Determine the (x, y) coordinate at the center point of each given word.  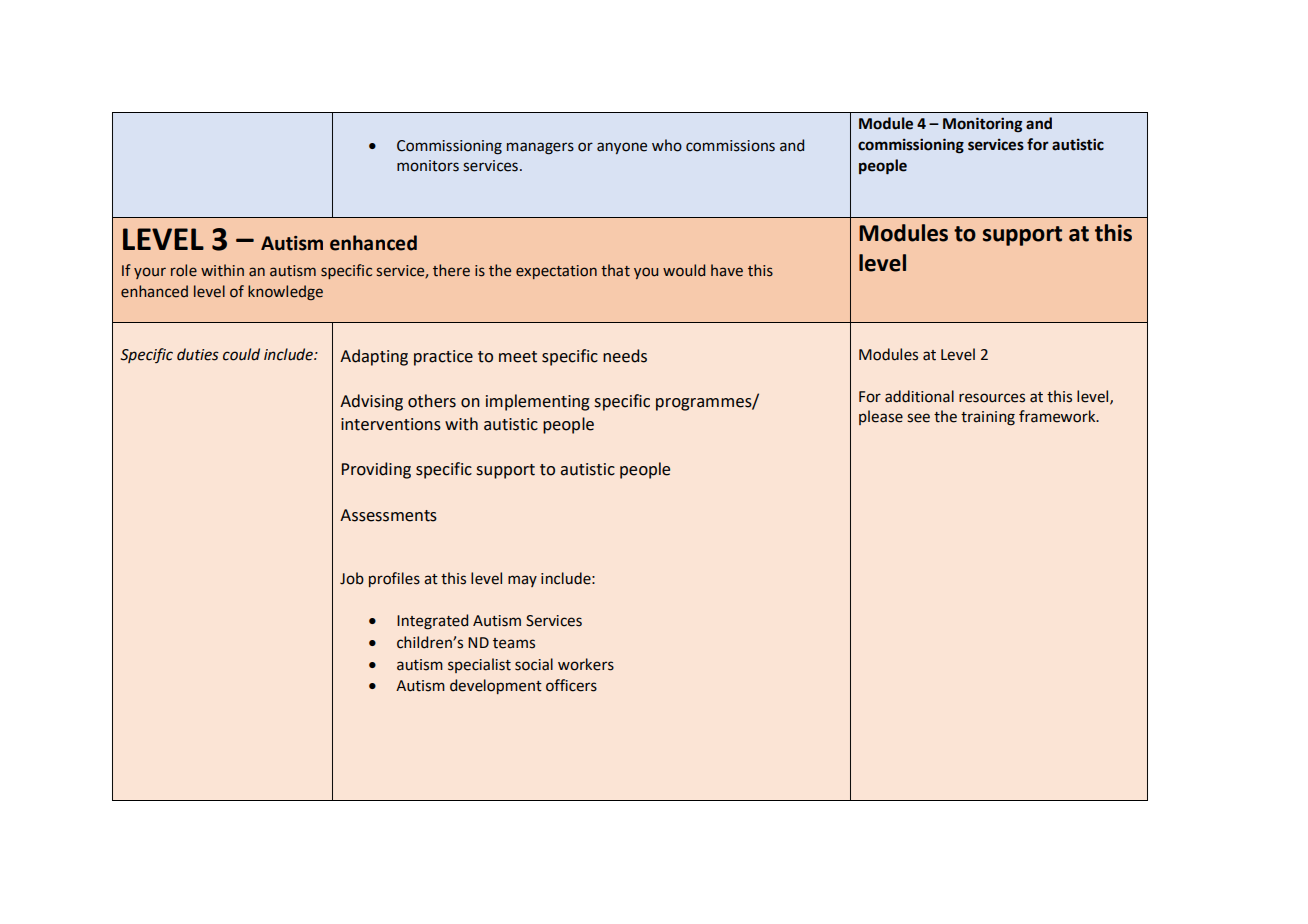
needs (625, 356)
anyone (622, 148)
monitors (428, 166)
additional (919, 396)
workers (586, 664)
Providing (376, 470)
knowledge (285, 292)
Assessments (388, 515)
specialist (479, 665)
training (988, 418)
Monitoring (982, 125)
